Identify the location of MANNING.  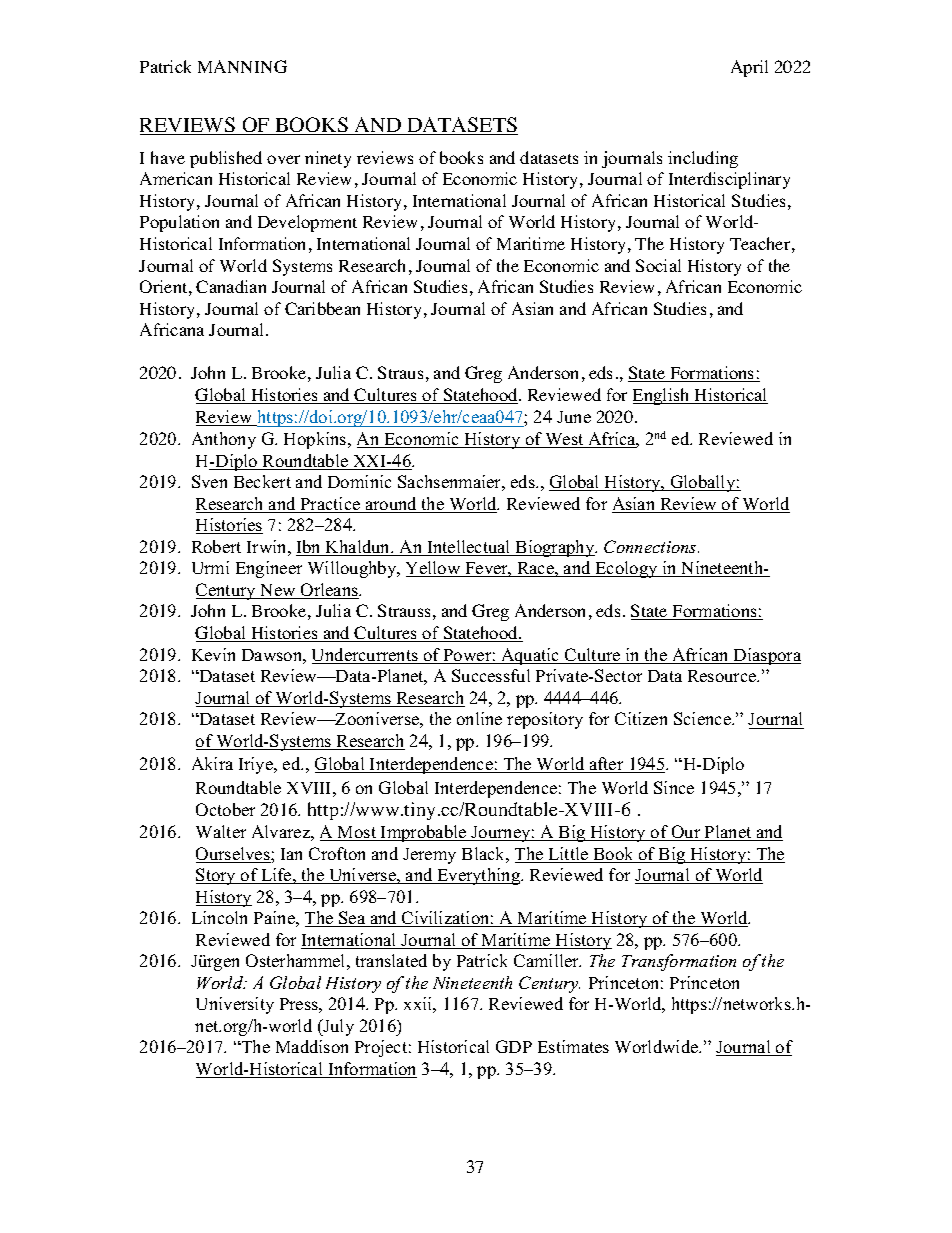
(242, 66).
